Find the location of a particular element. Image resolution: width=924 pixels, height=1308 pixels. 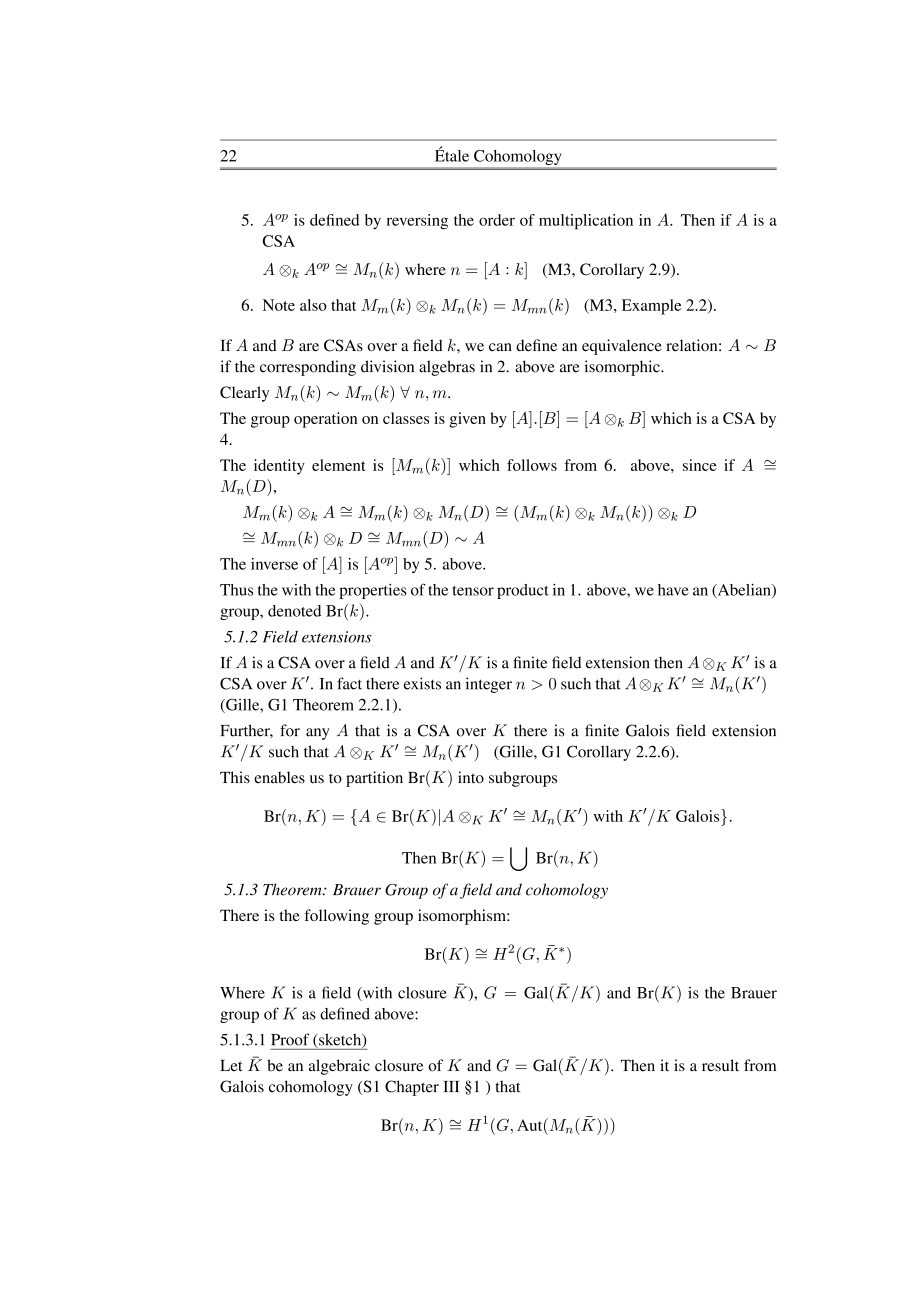

identity is located at coordinates (279, 467).
